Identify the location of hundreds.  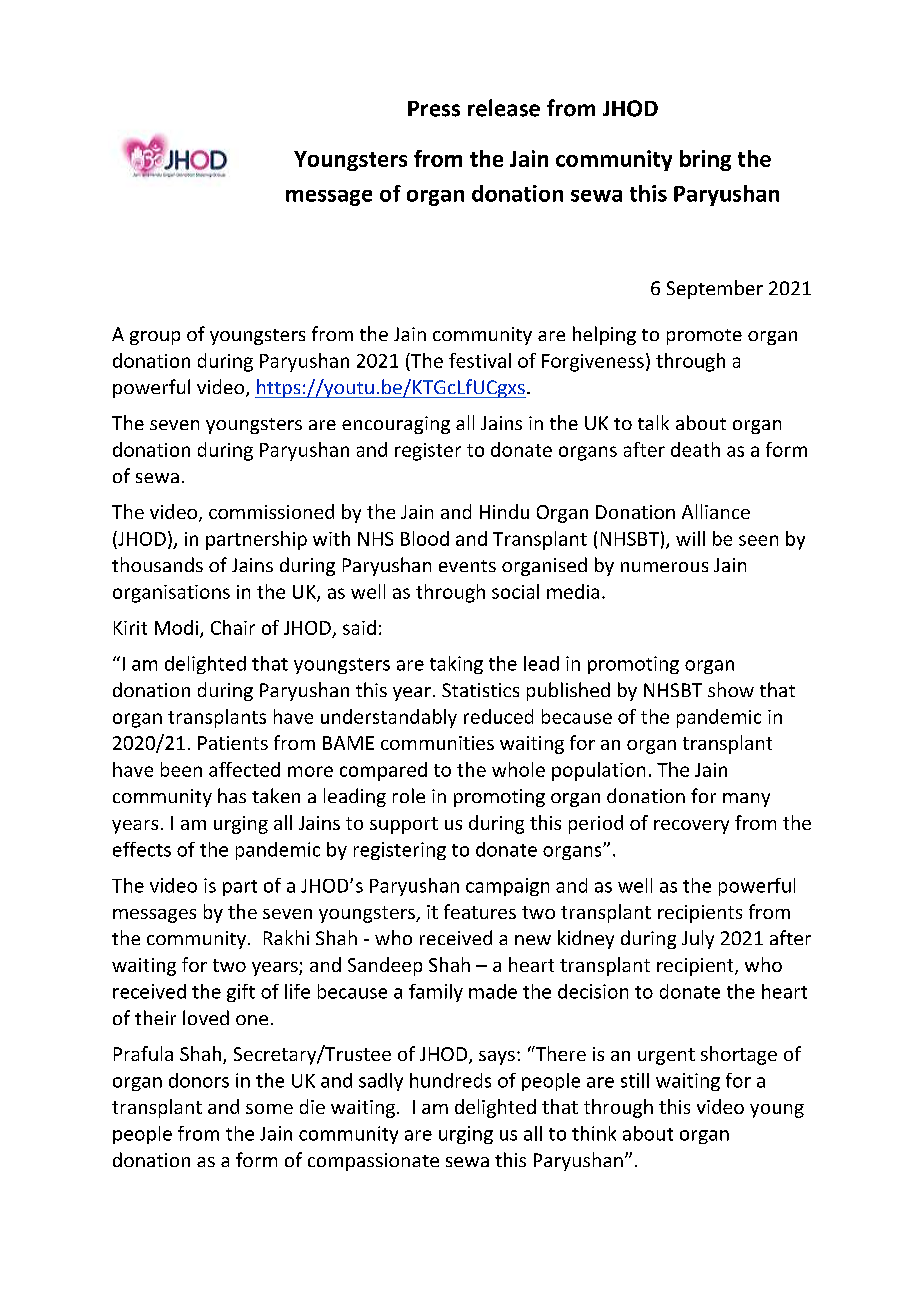
(450, 1080).
